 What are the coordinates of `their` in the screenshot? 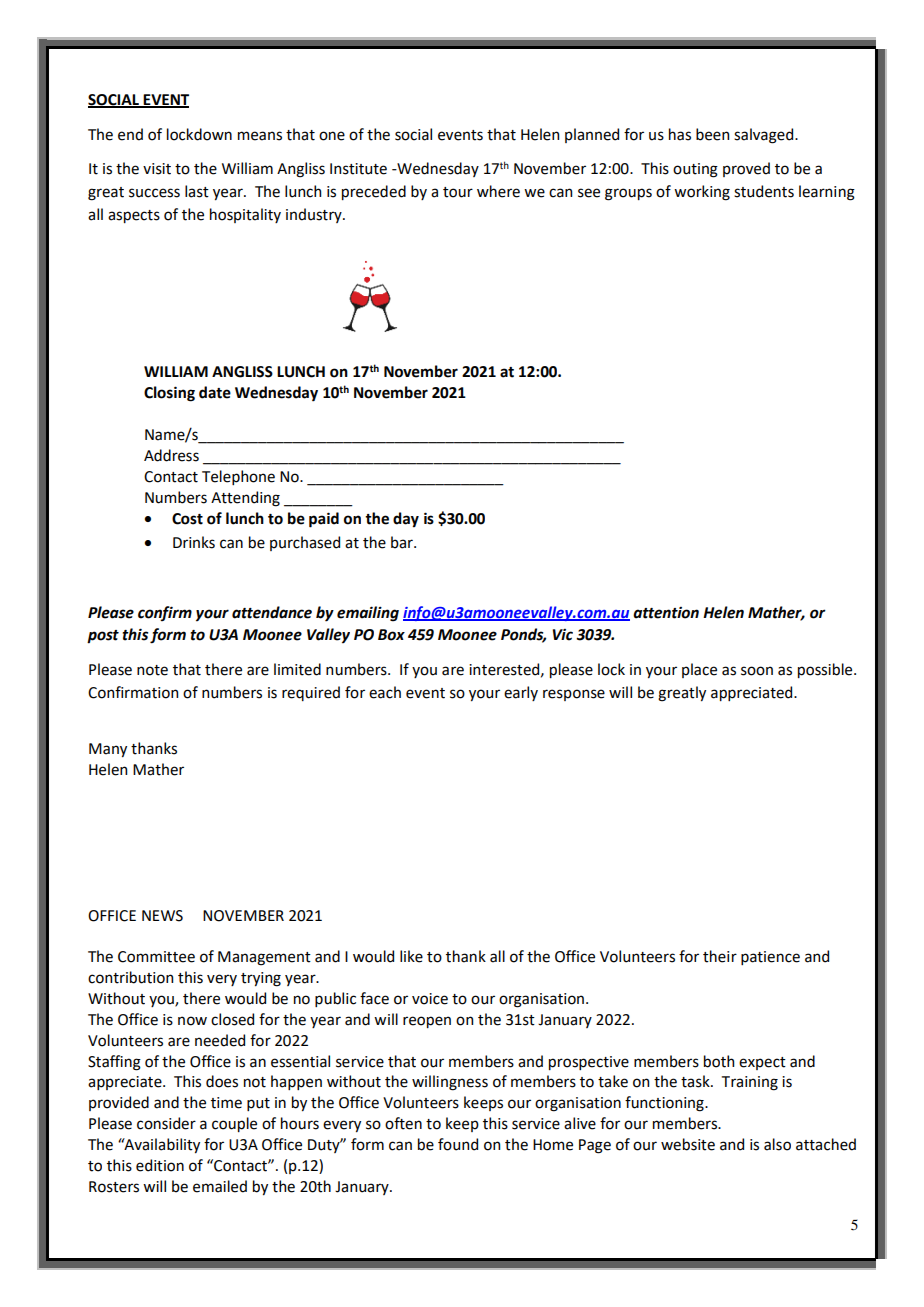 It's located at (720, 956).
